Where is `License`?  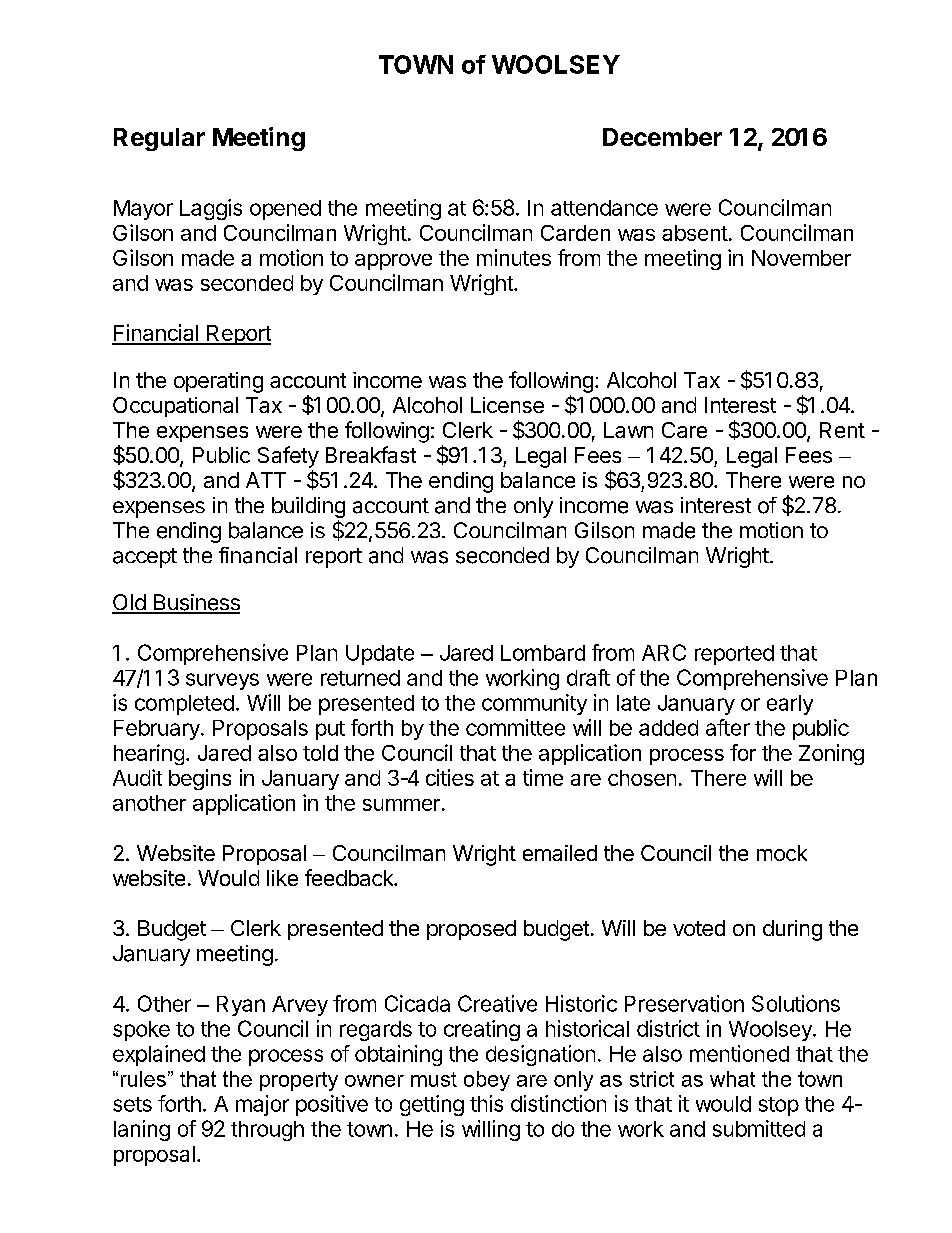 License is located at coordinates (507, 405).
